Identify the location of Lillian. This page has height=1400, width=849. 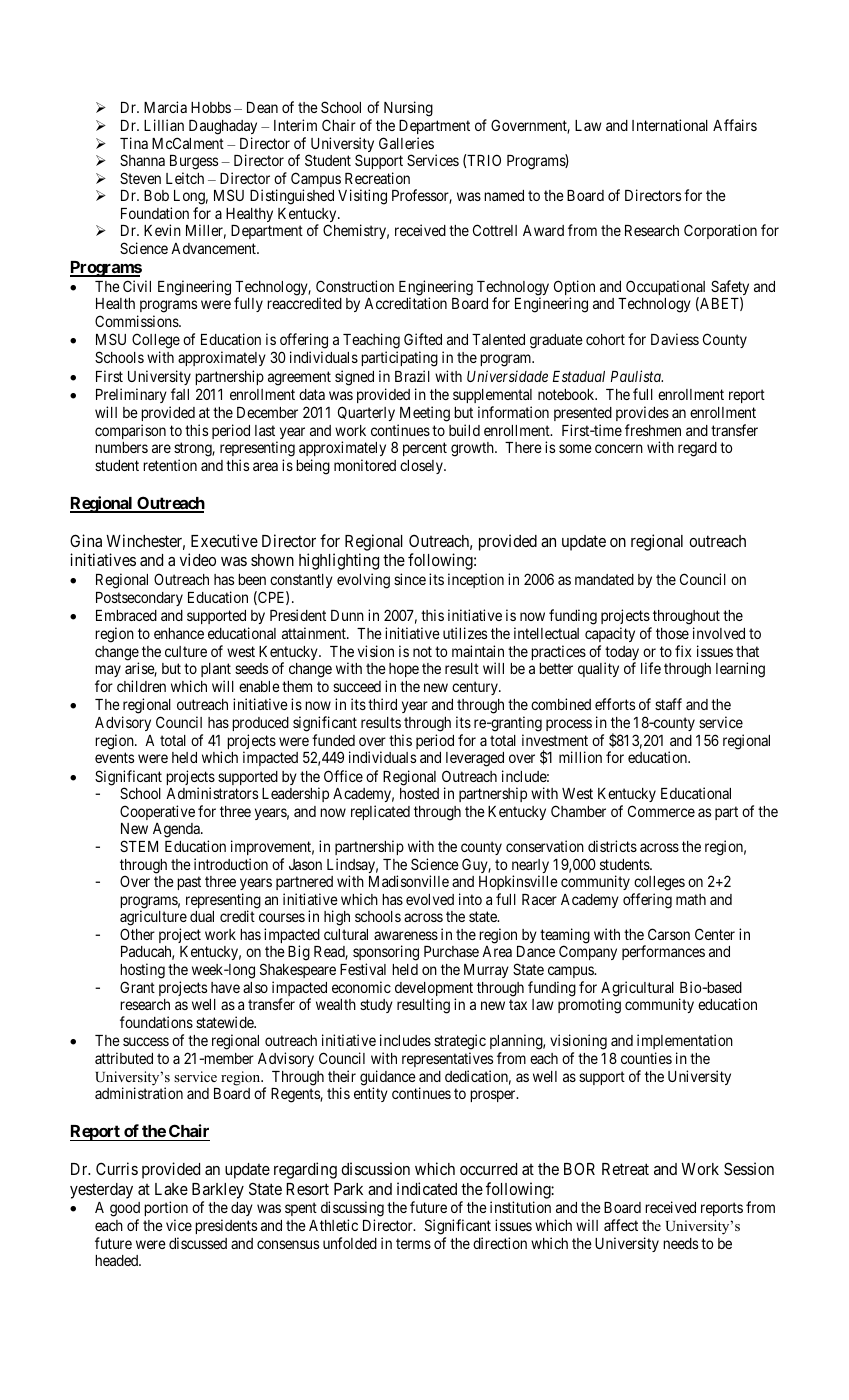
(164, 125).
